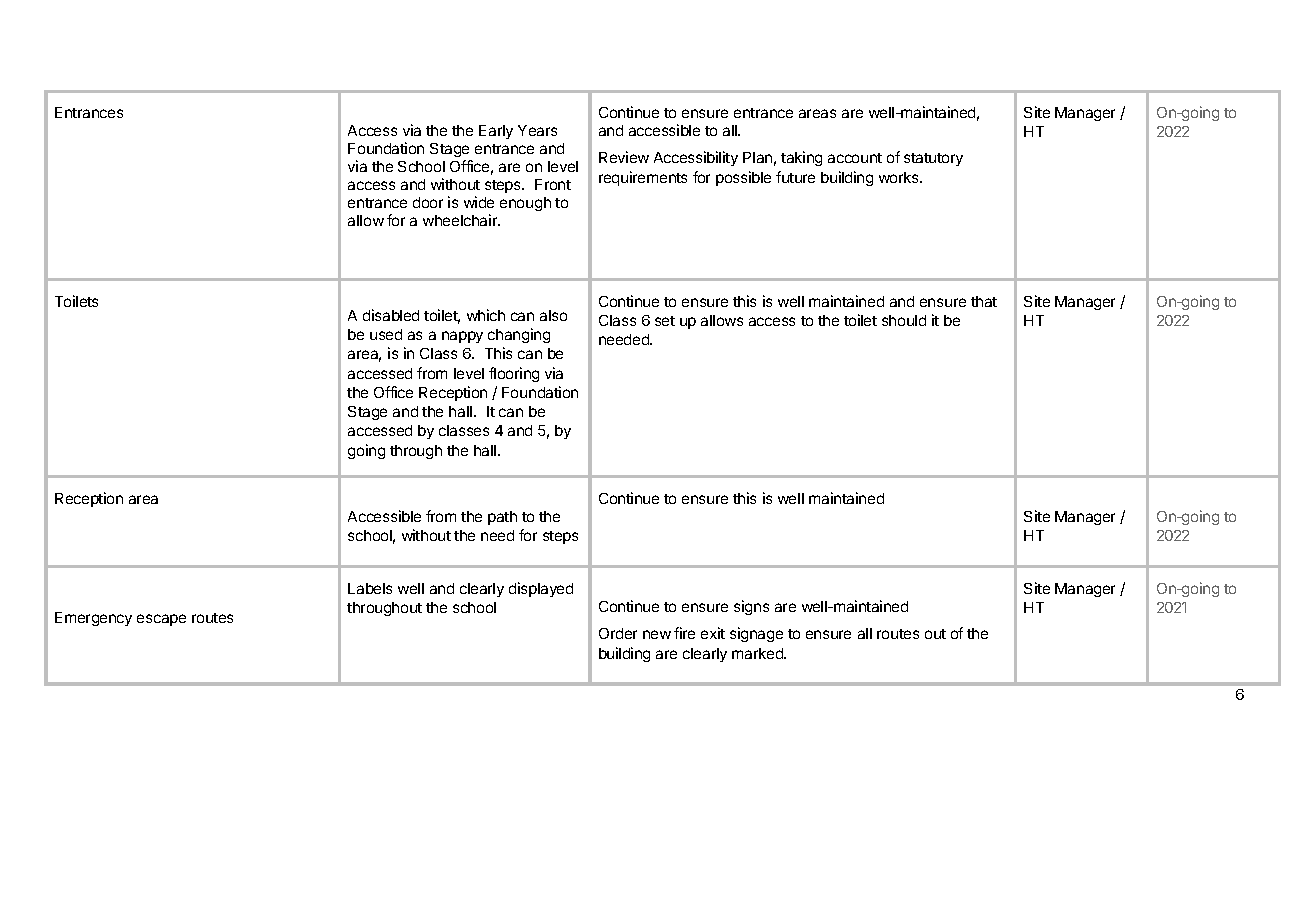 This image has width=1309, height=924. What do you see at coordinates (161, 620) in the image?
I see `escape` at bounding box center [161, 620].
